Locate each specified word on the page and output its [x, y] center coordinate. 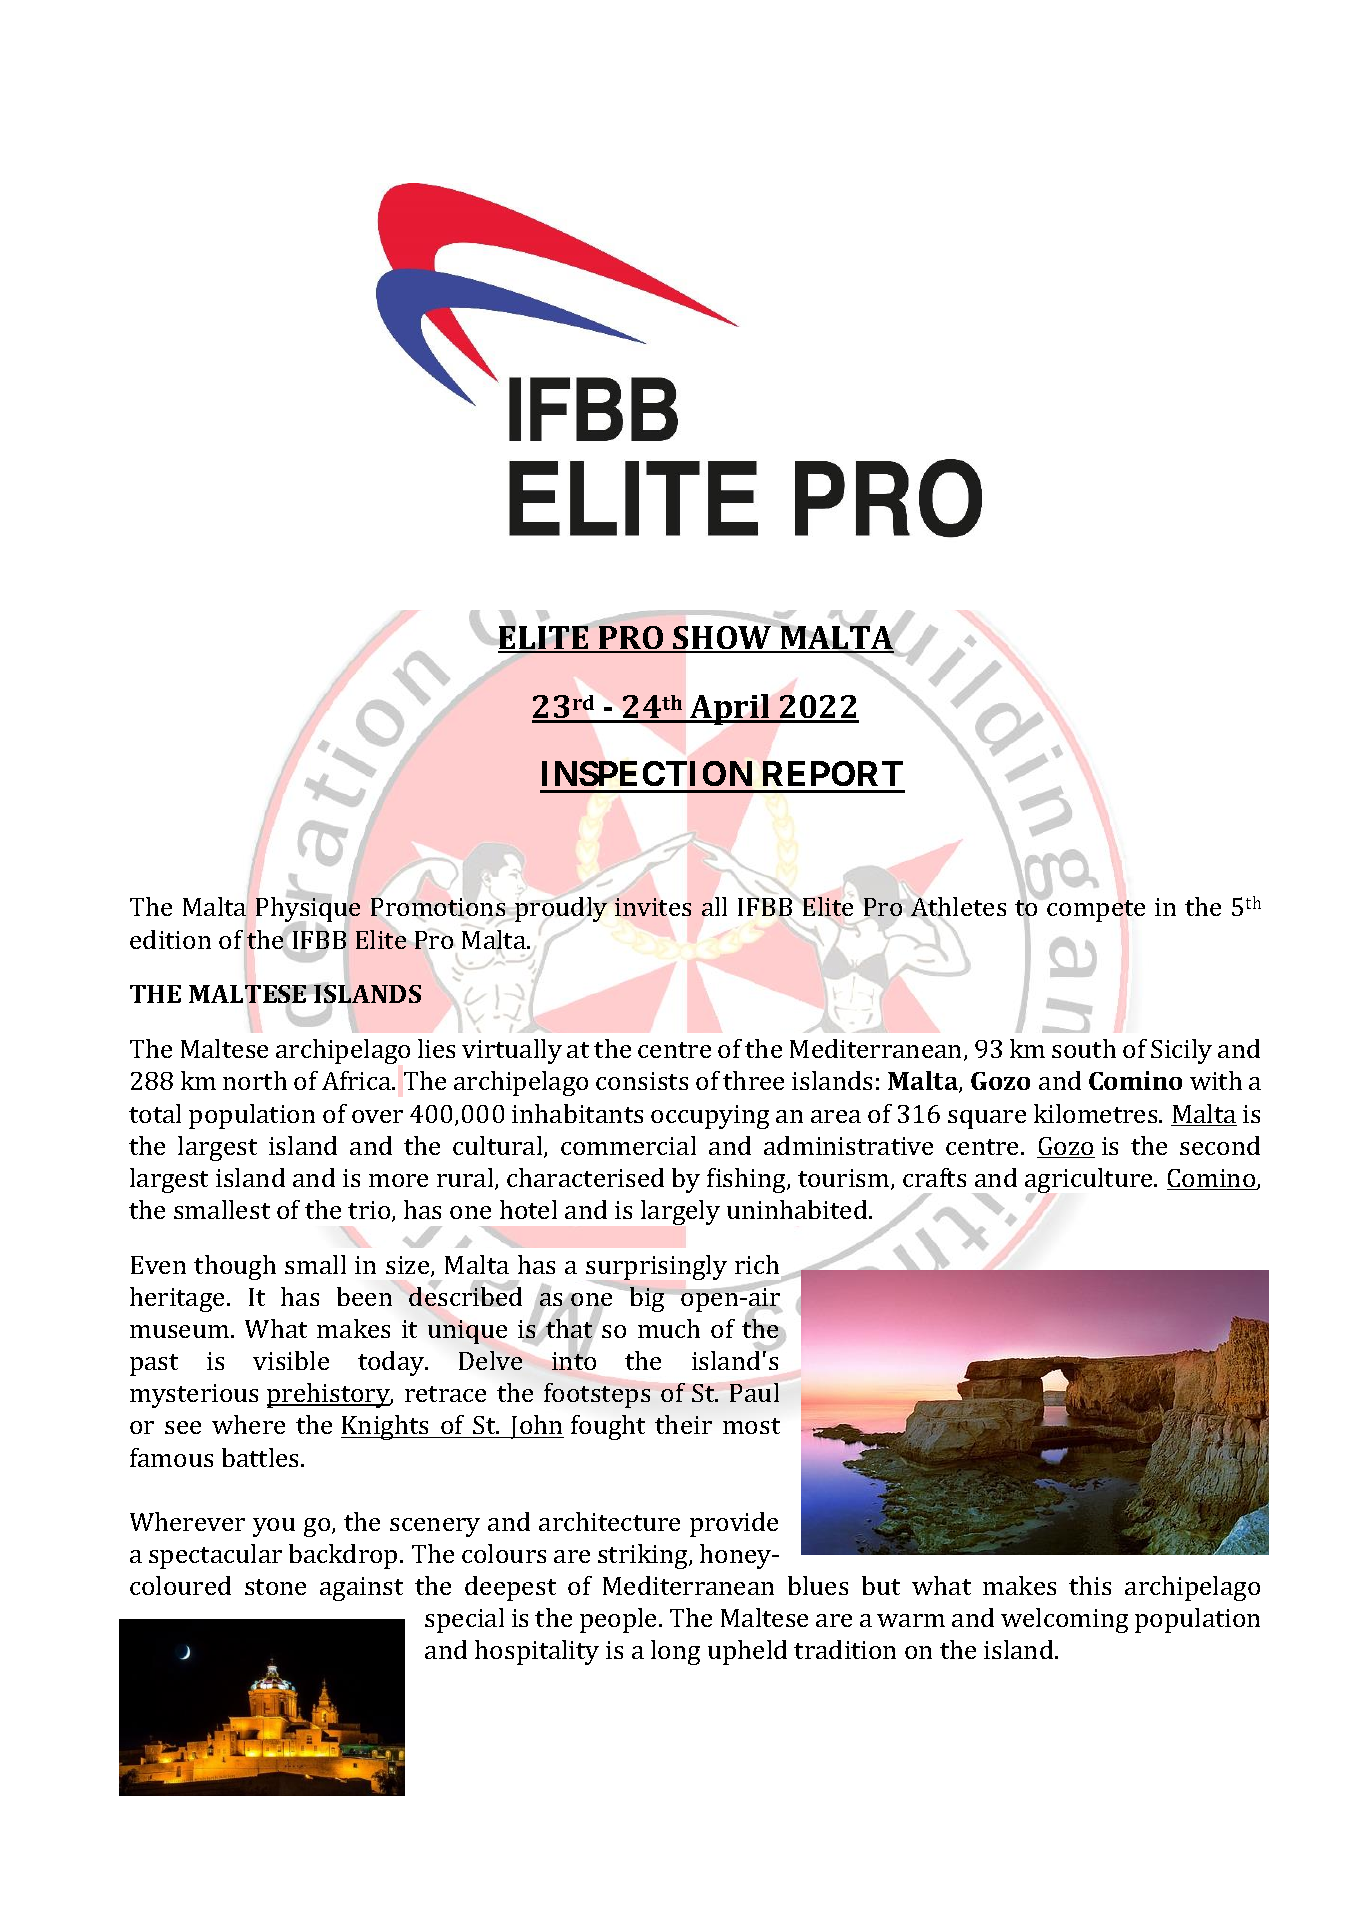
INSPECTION [647, 773]
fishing [747, 1180]
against [361, 1589]
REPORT [833, 773]
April [730, 709]
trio [370, 1211]
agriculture [1090, 1182]
